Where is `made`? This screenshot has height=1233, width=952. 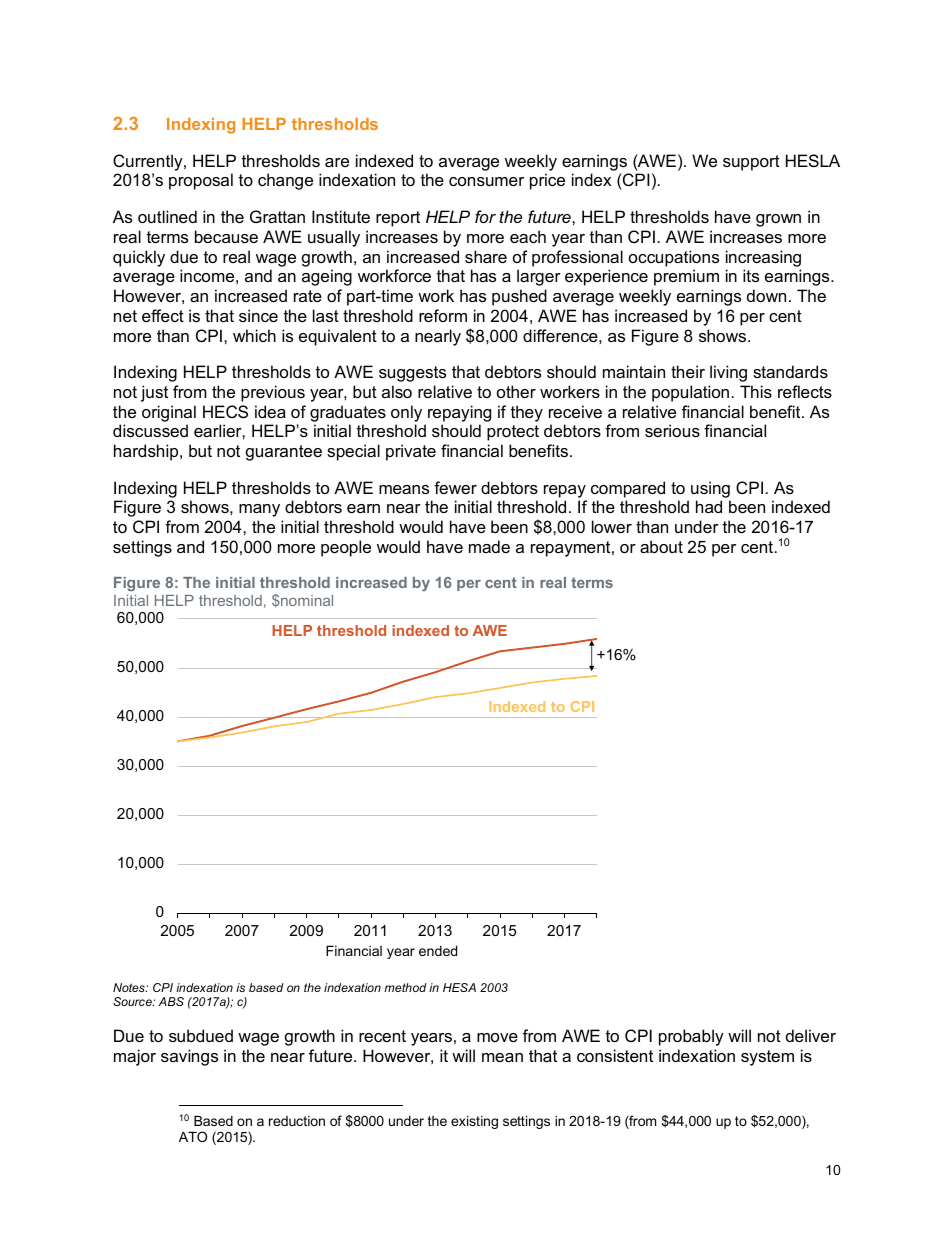 made is located at coordinates (489, 546).
